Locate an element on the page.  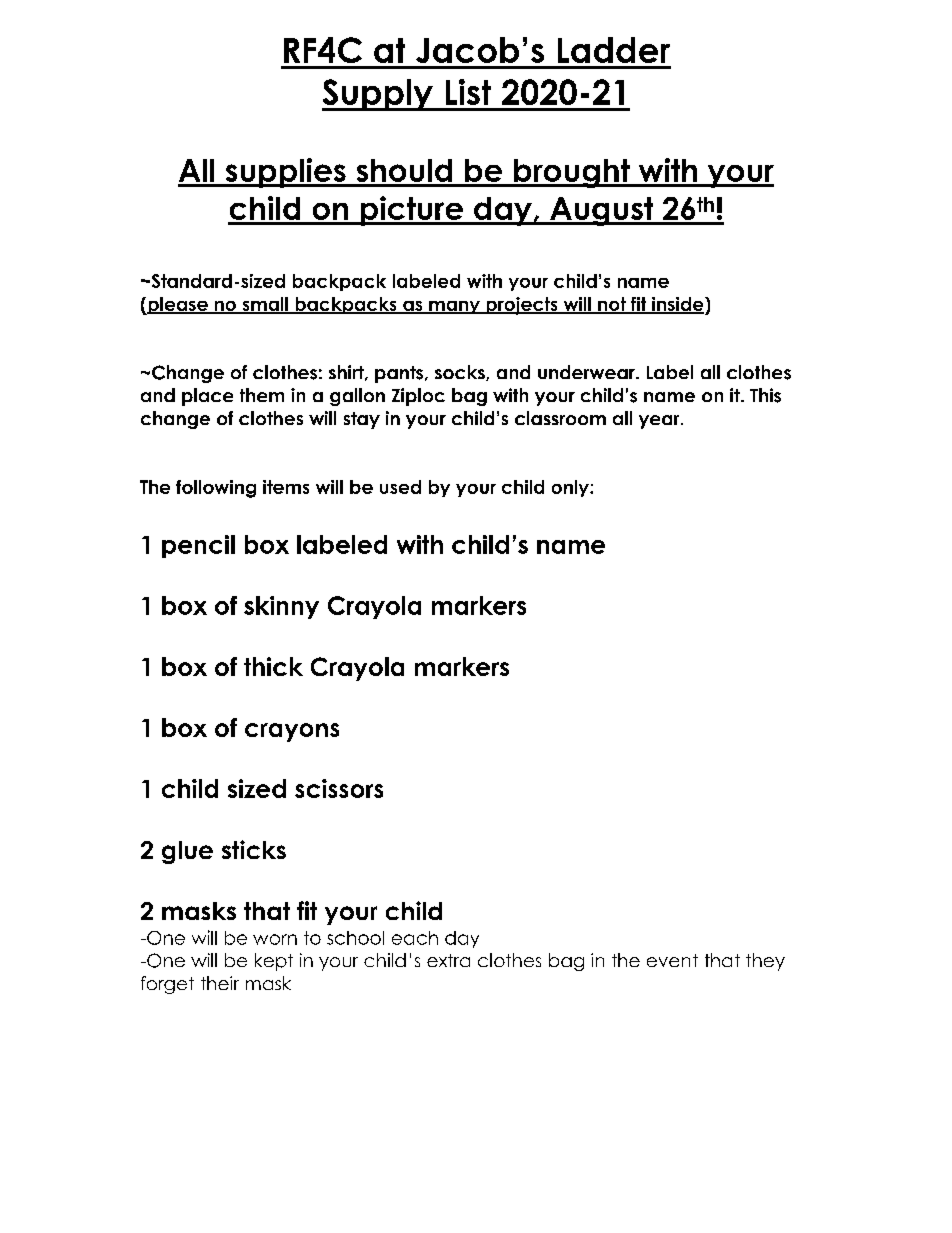
kept is located at coordinates (274, 962).
